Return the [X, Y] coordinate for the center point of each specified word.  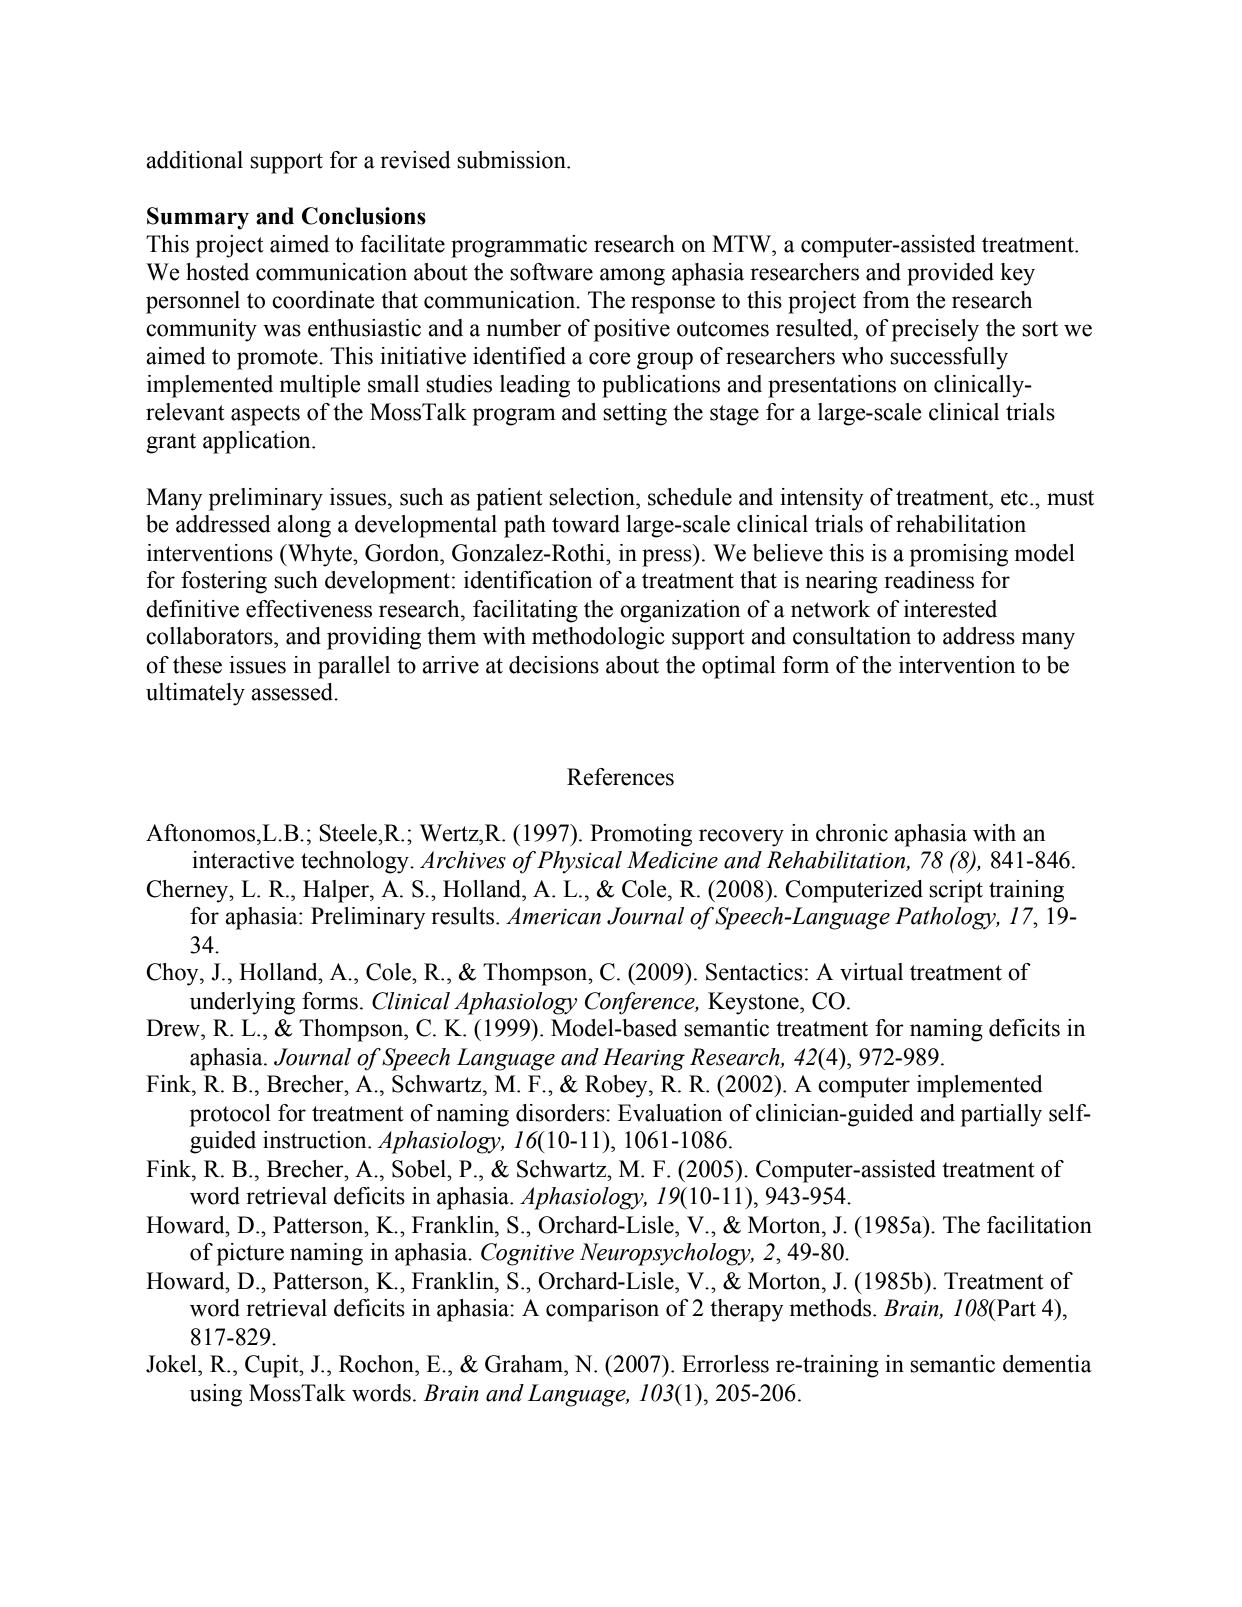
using [216, 1395]
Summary [198, 218]
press [668, 558]
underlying [242, 1003]
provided [950, 274]
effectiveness [309, 609]
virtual [871, 972]
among [632, 277]
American [553, 916]
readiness [929, 580]
